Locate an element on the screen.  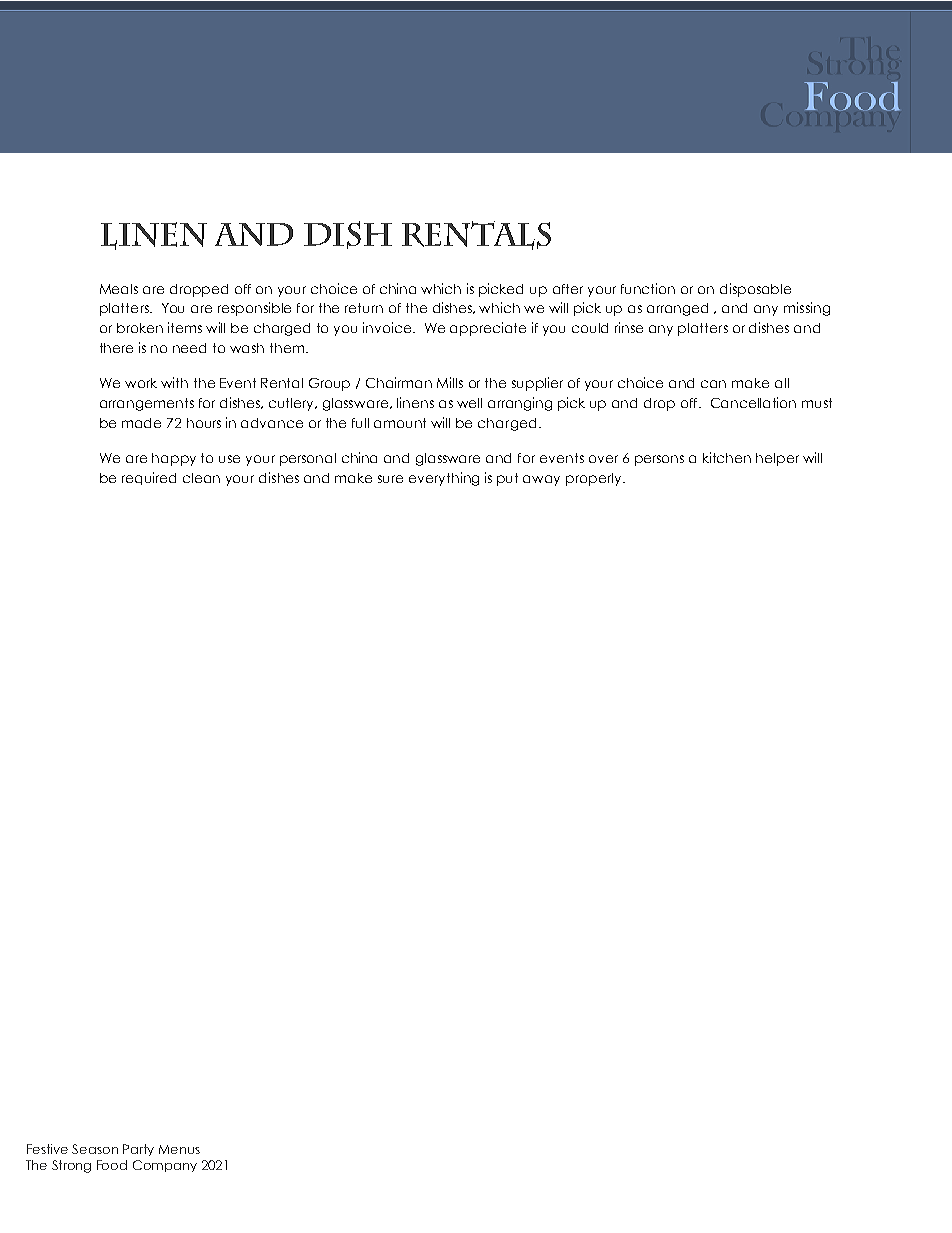
required is located at coordinates (149, 478).
